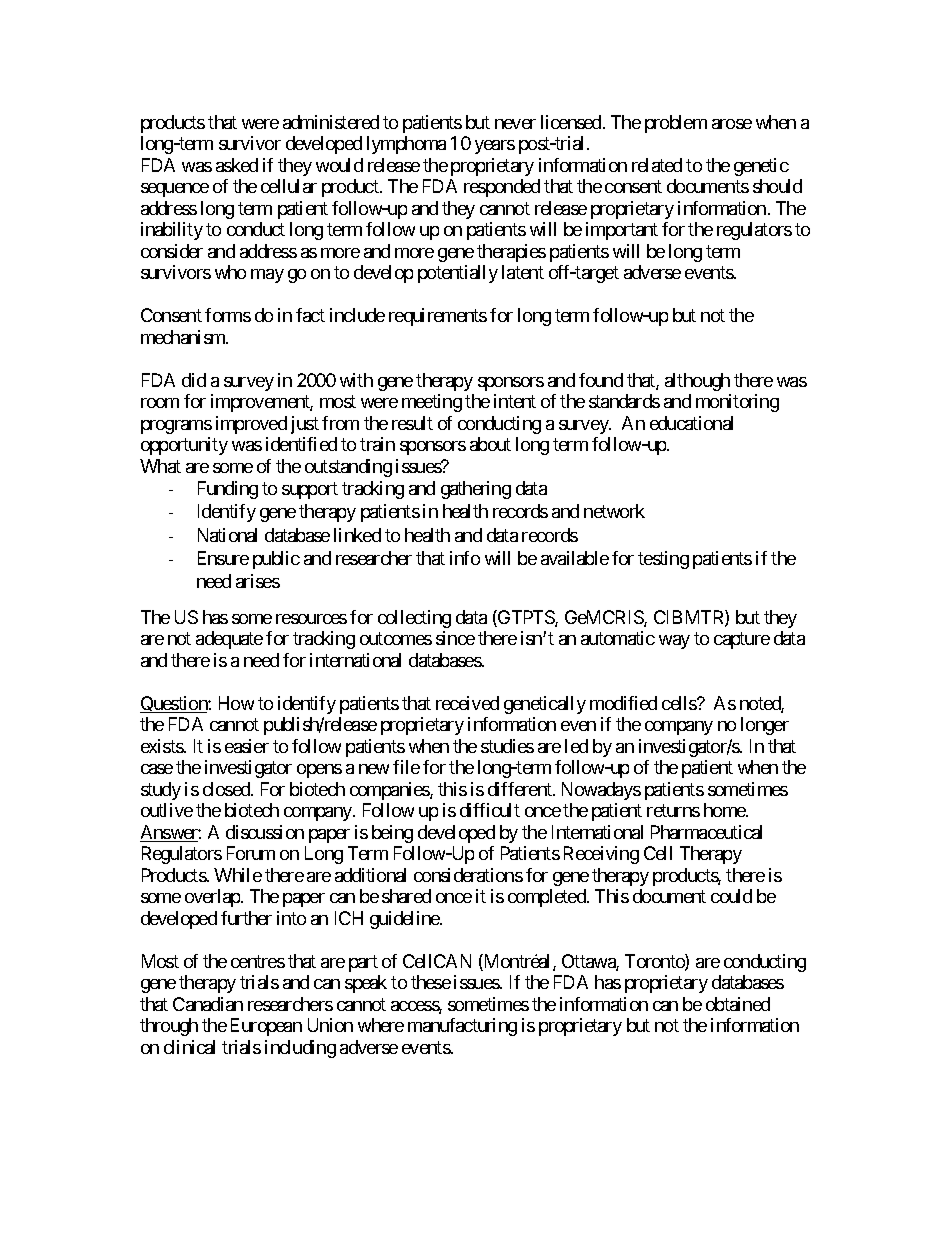  I want to click on problem, so click(676, 124).
